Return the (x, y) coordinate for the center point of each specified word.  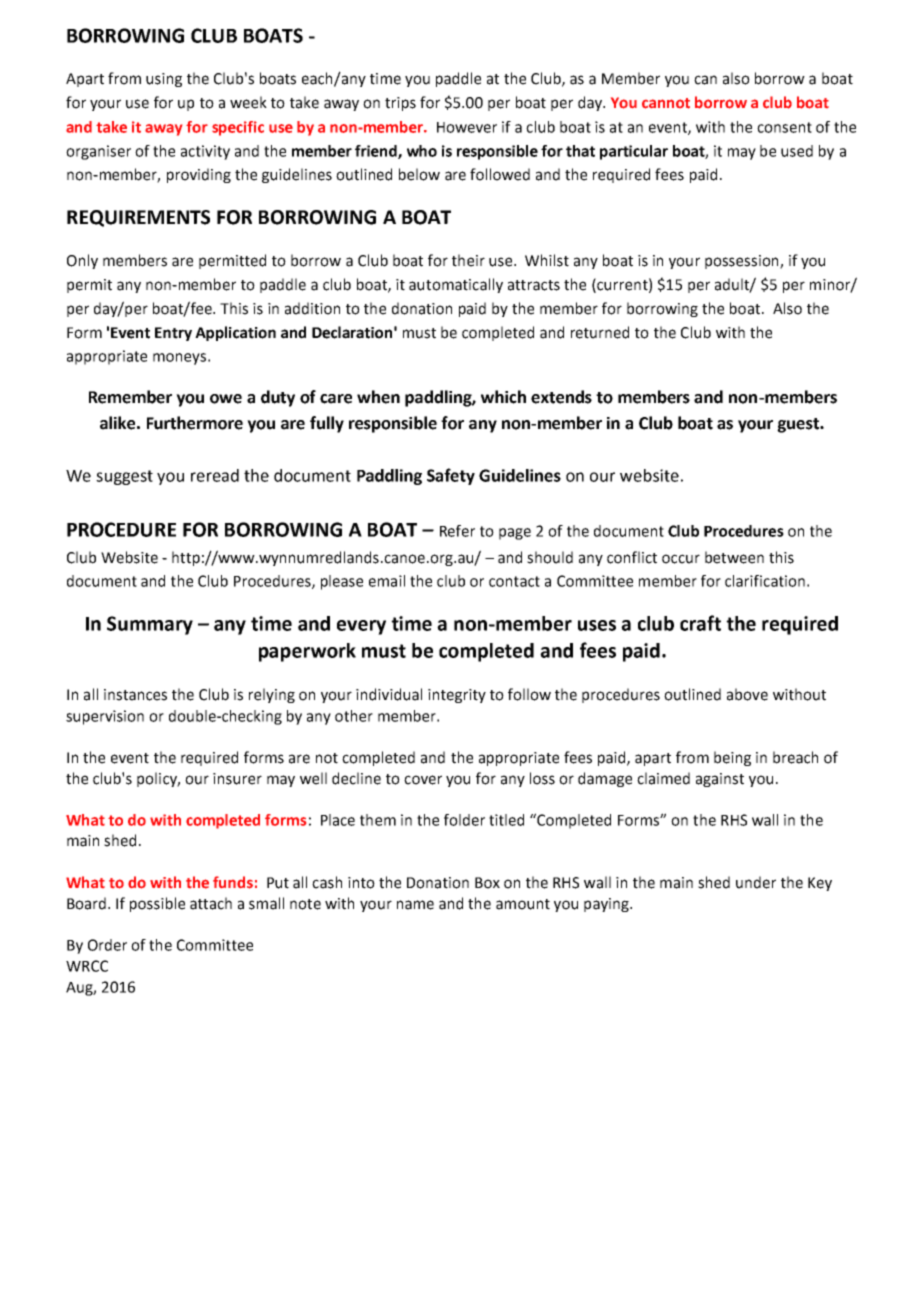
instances (135, 695)
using (164, 80)
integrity (457, 696)
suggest (124, 477)
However (467, 127)
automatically (456, 285)
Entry (173, 334)
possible (157, 904)
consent (784, 127)
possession (743, 262)
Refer (457, 531)
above (747, 694)
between (734, 557)
